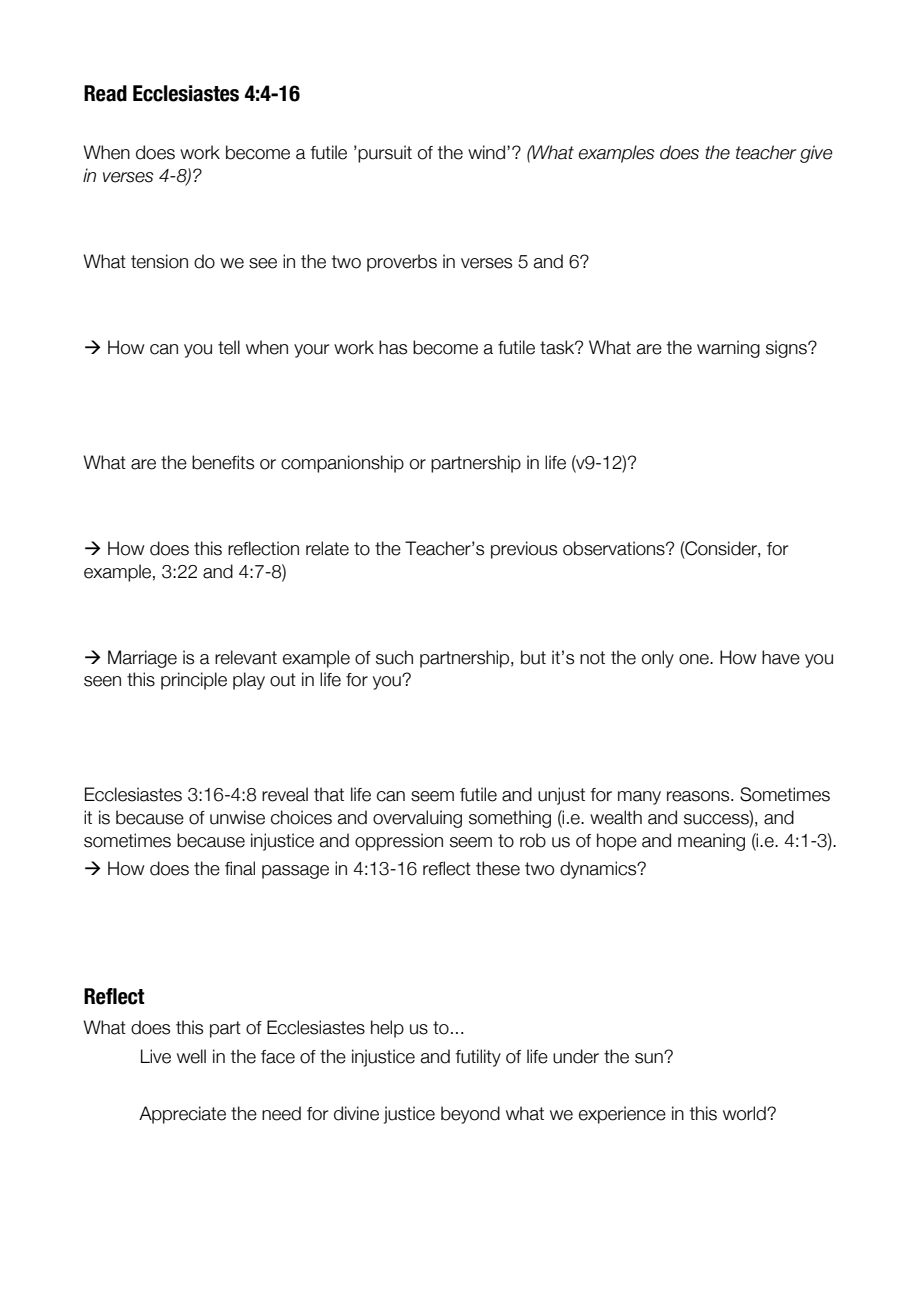  I want to click on well, so click(191, 1056).
